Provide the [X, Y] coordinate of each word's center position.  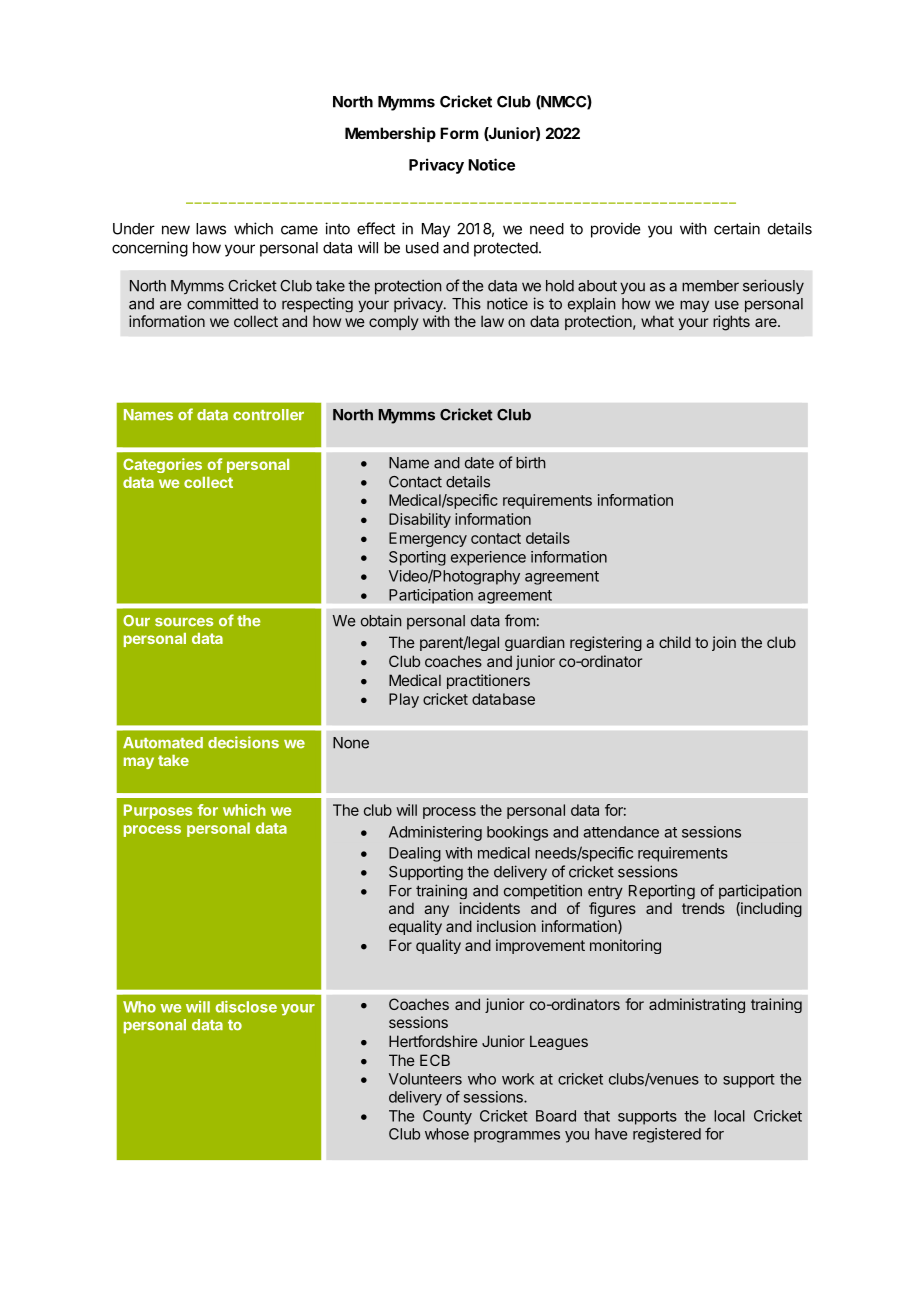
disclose [246, 1007]
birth [531, 462]
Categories [162, 465]
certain [737, 228]
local [729, 1116]
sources [184, 622]
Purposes [158, 811]
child [675, 642]
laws [211, 229]
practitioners [488, 681]
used [422, 248]
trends [703, 908]
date [479, 463]
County [447, 1117]
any [436, 911]
